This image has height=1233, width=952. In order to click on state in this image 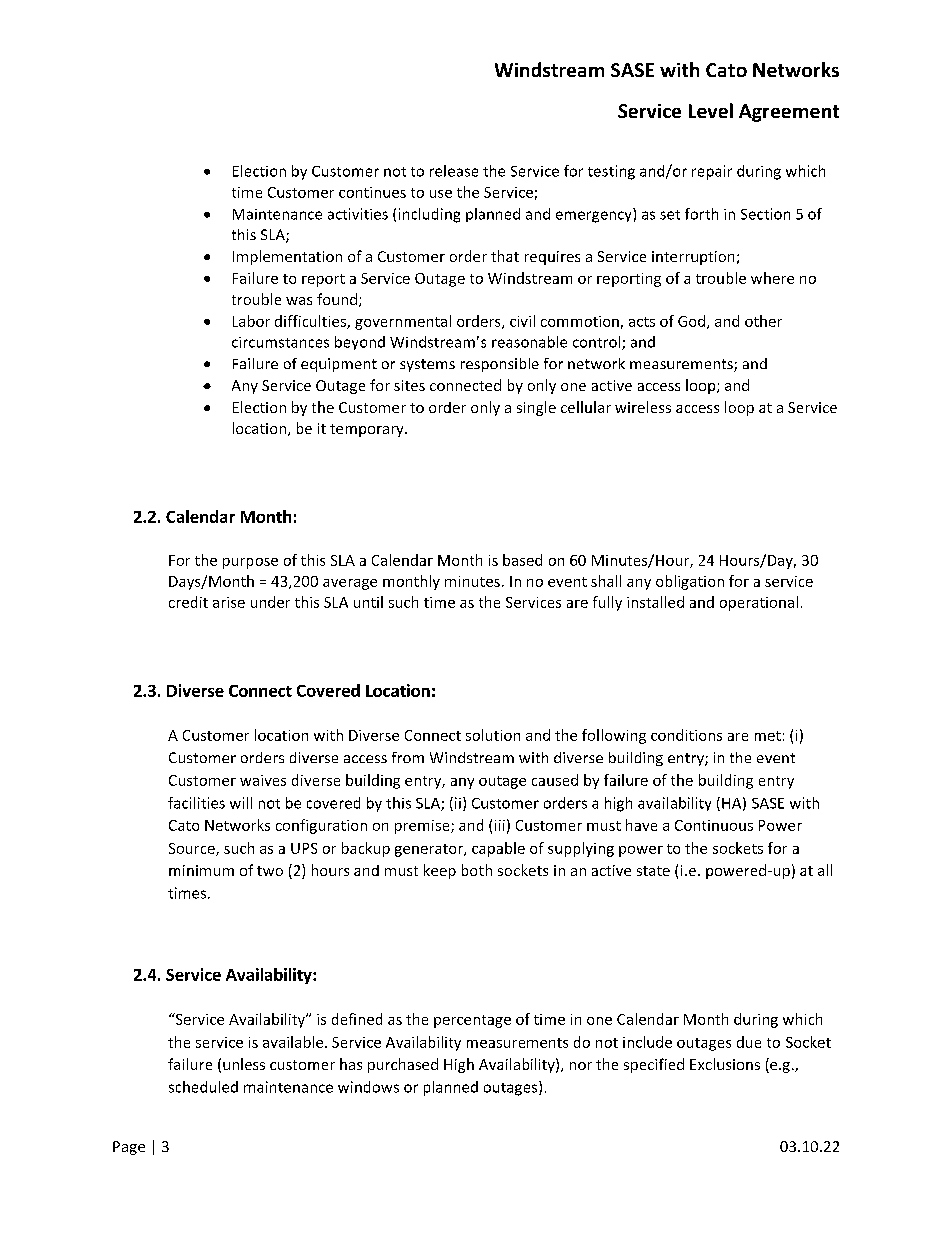, I will do `click(653, 871)`.
